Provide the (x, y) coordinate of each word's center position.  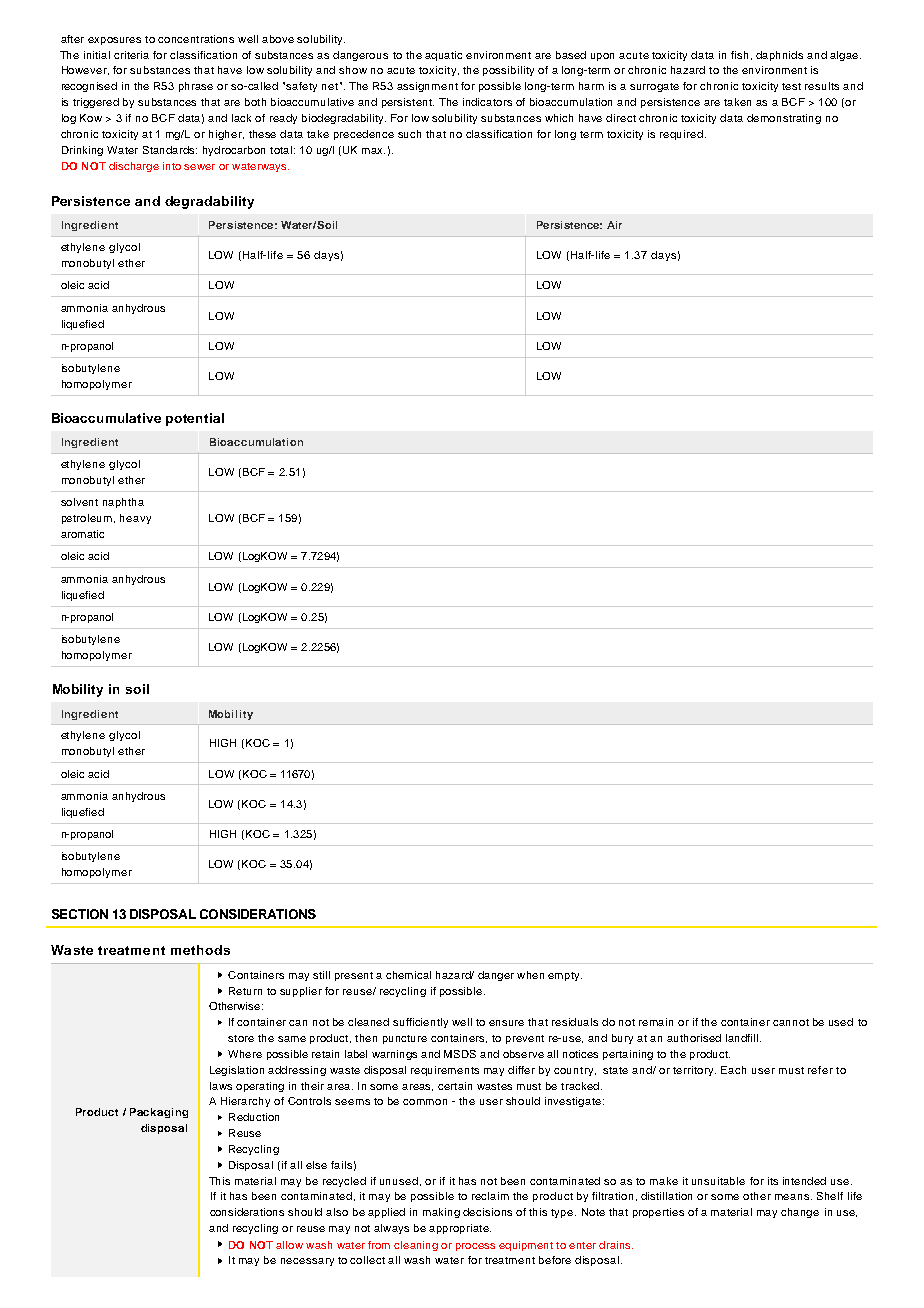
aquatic (443, 56)
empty (565, 976)
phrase (196, 87)
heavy (135, 519)
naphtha (123, 503)
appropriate (460, 1229)
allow (289, 1245)
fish (739, 55)
